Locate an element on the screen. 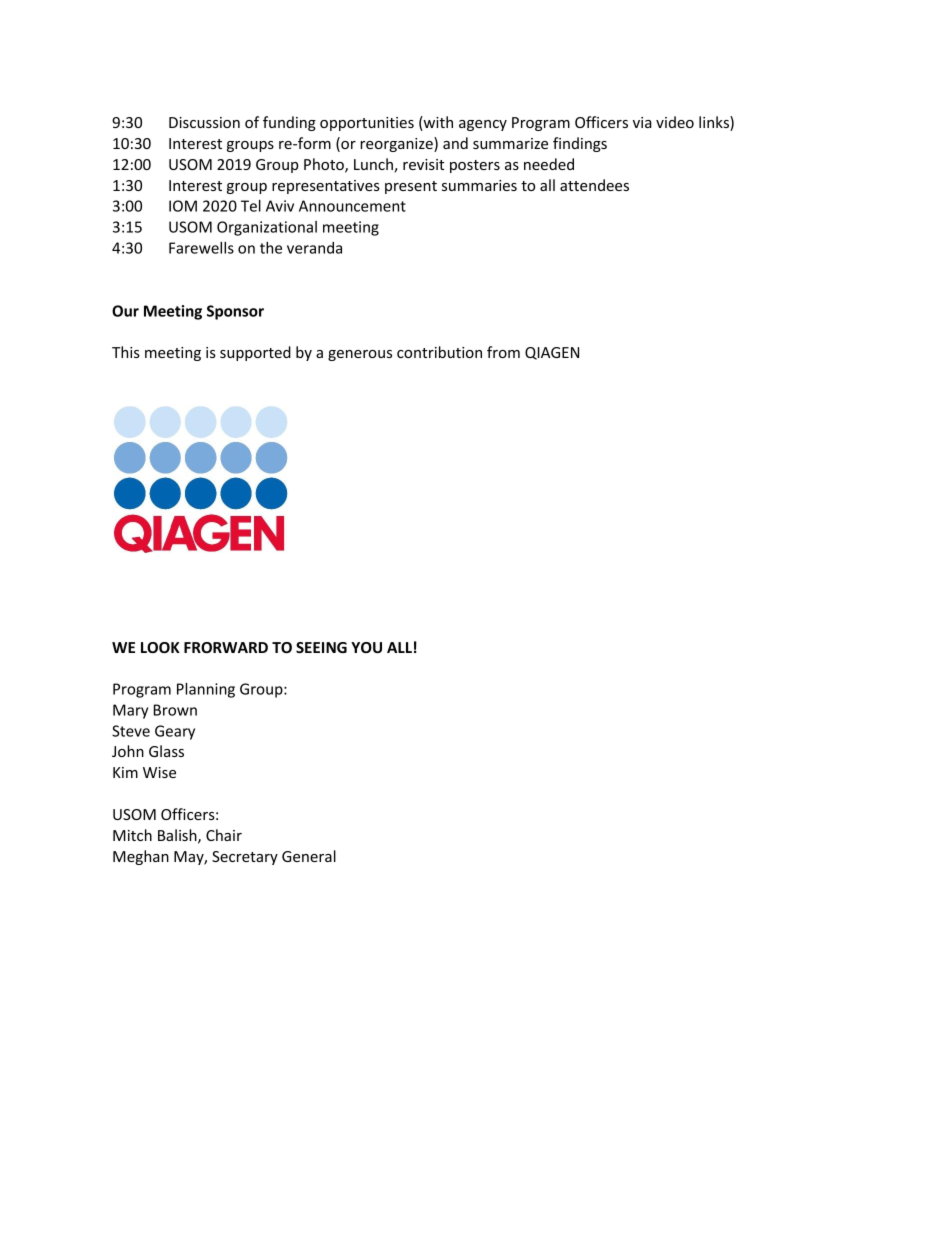 This screenshot has width=952, height=1233. from is located at coordinates (503, 352).
